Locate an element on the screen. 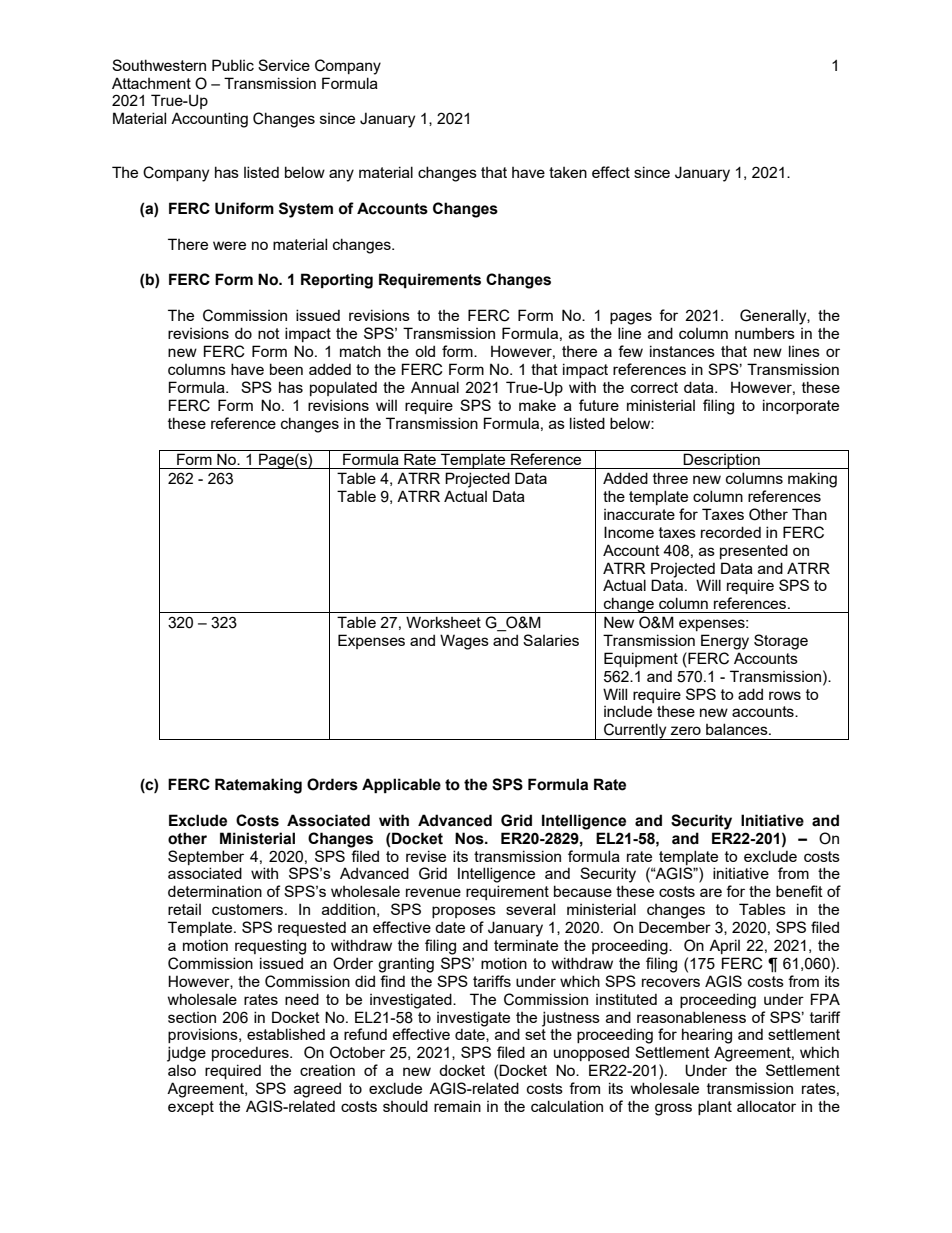 This screenshot has height=1233, width=952. instances is located at coordinates (682, 351).
